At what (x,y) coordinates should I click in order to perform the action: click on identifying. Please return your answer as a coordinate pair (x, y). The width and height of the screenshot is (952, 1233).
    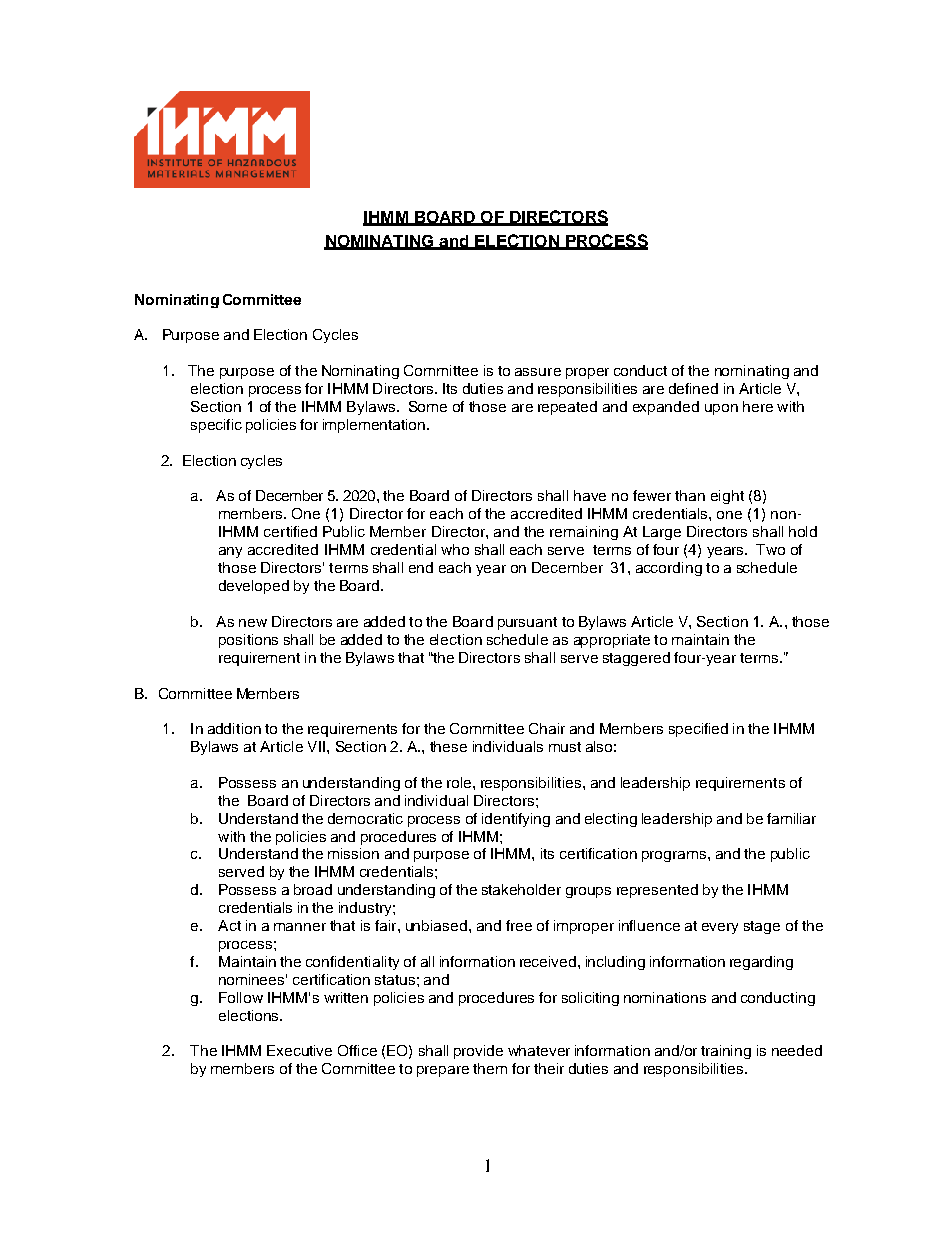
    Looking at the image, I should click on (516, 820).
